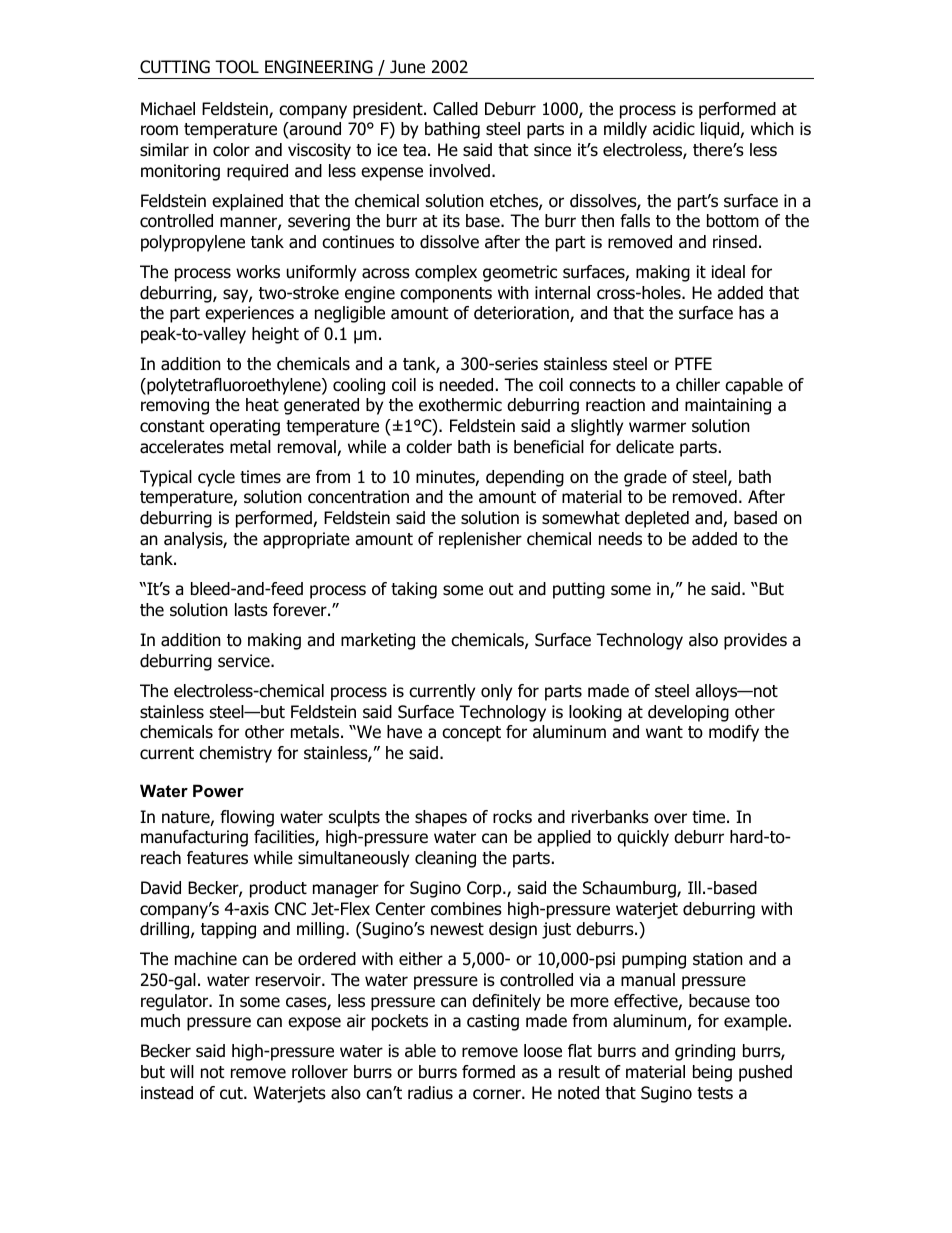 The image size is (952, 1233). What do you see at coordinates (251, 610) in the screenshot?
I see `lasts` at bounding box center [251, 610].
